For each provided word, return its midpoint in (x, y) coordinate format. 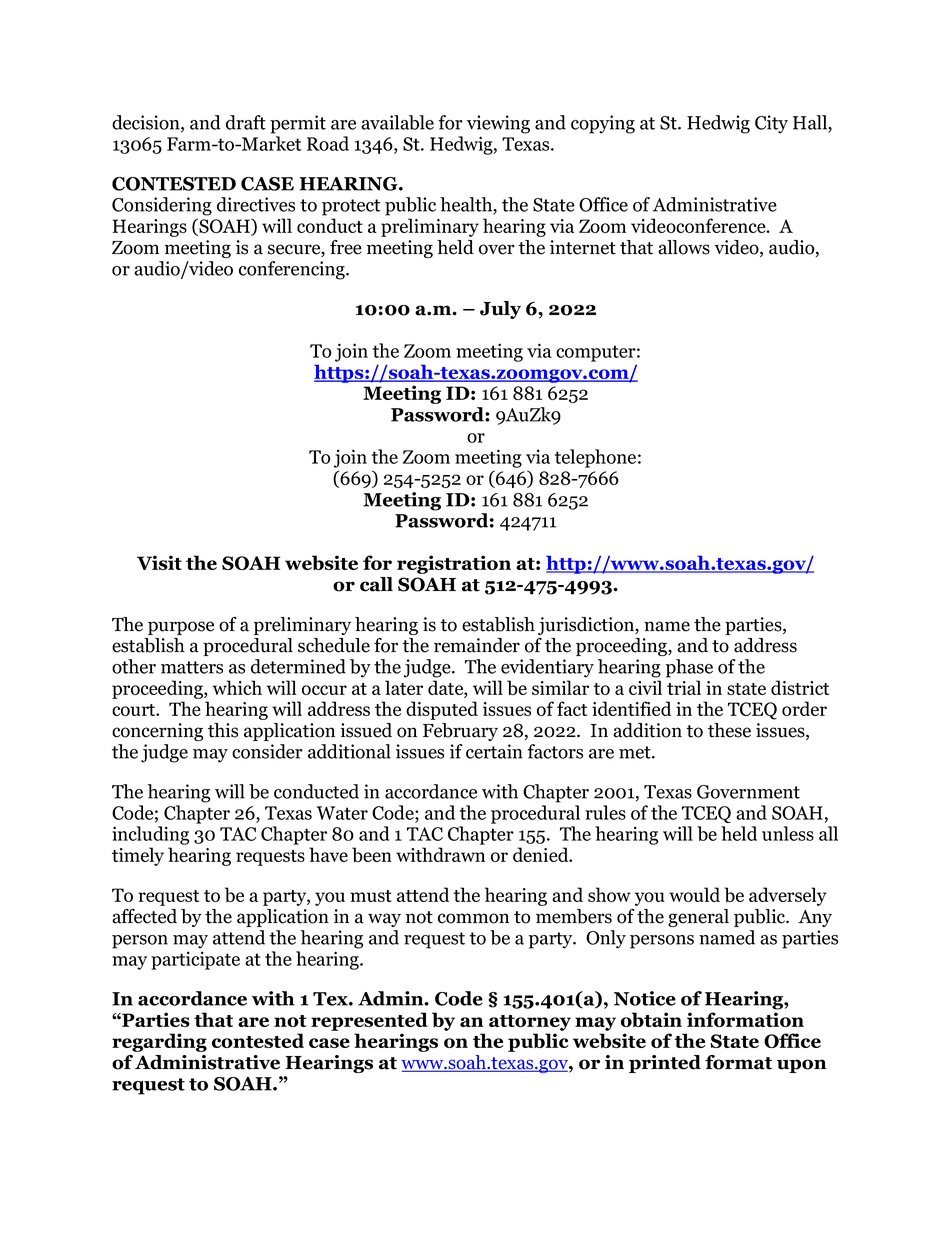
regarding (159, 1042)
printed (665, 1064)
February (460, 732)
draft (246, 122)
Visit (159, 562)
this (223, 730)
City (771, 124)
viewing (498, 124)
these (729, 730)
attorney (530, 1023)
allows (684, 247)
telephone (595, 458)
